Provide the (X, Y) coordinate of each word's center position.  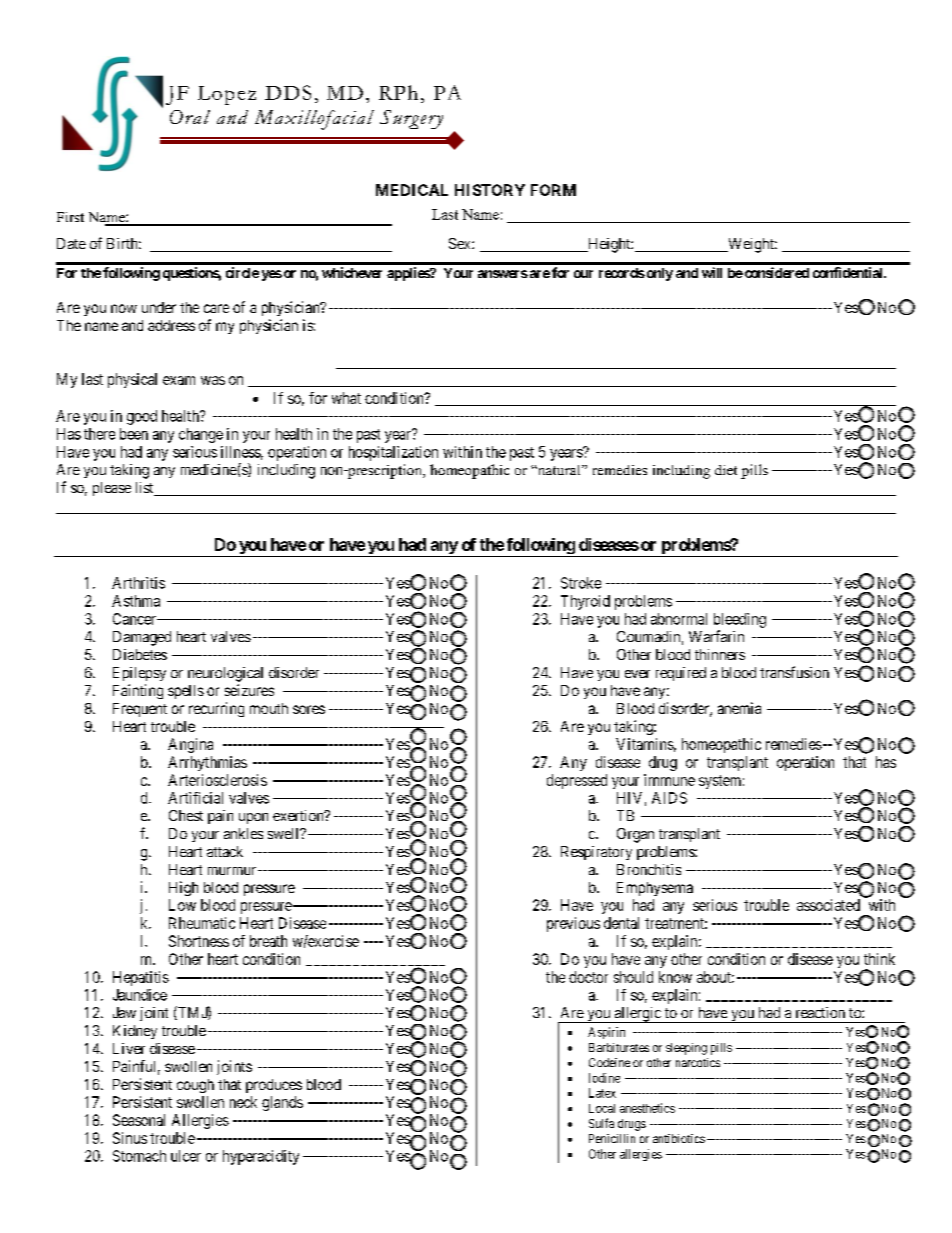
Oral (190, 117)
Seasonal (139, 1120)
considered (775, 272)
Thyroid (585, 602)
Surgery (411, 119)
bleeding (740, 620)
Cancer (135, 619)
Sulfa (601, 1123)
